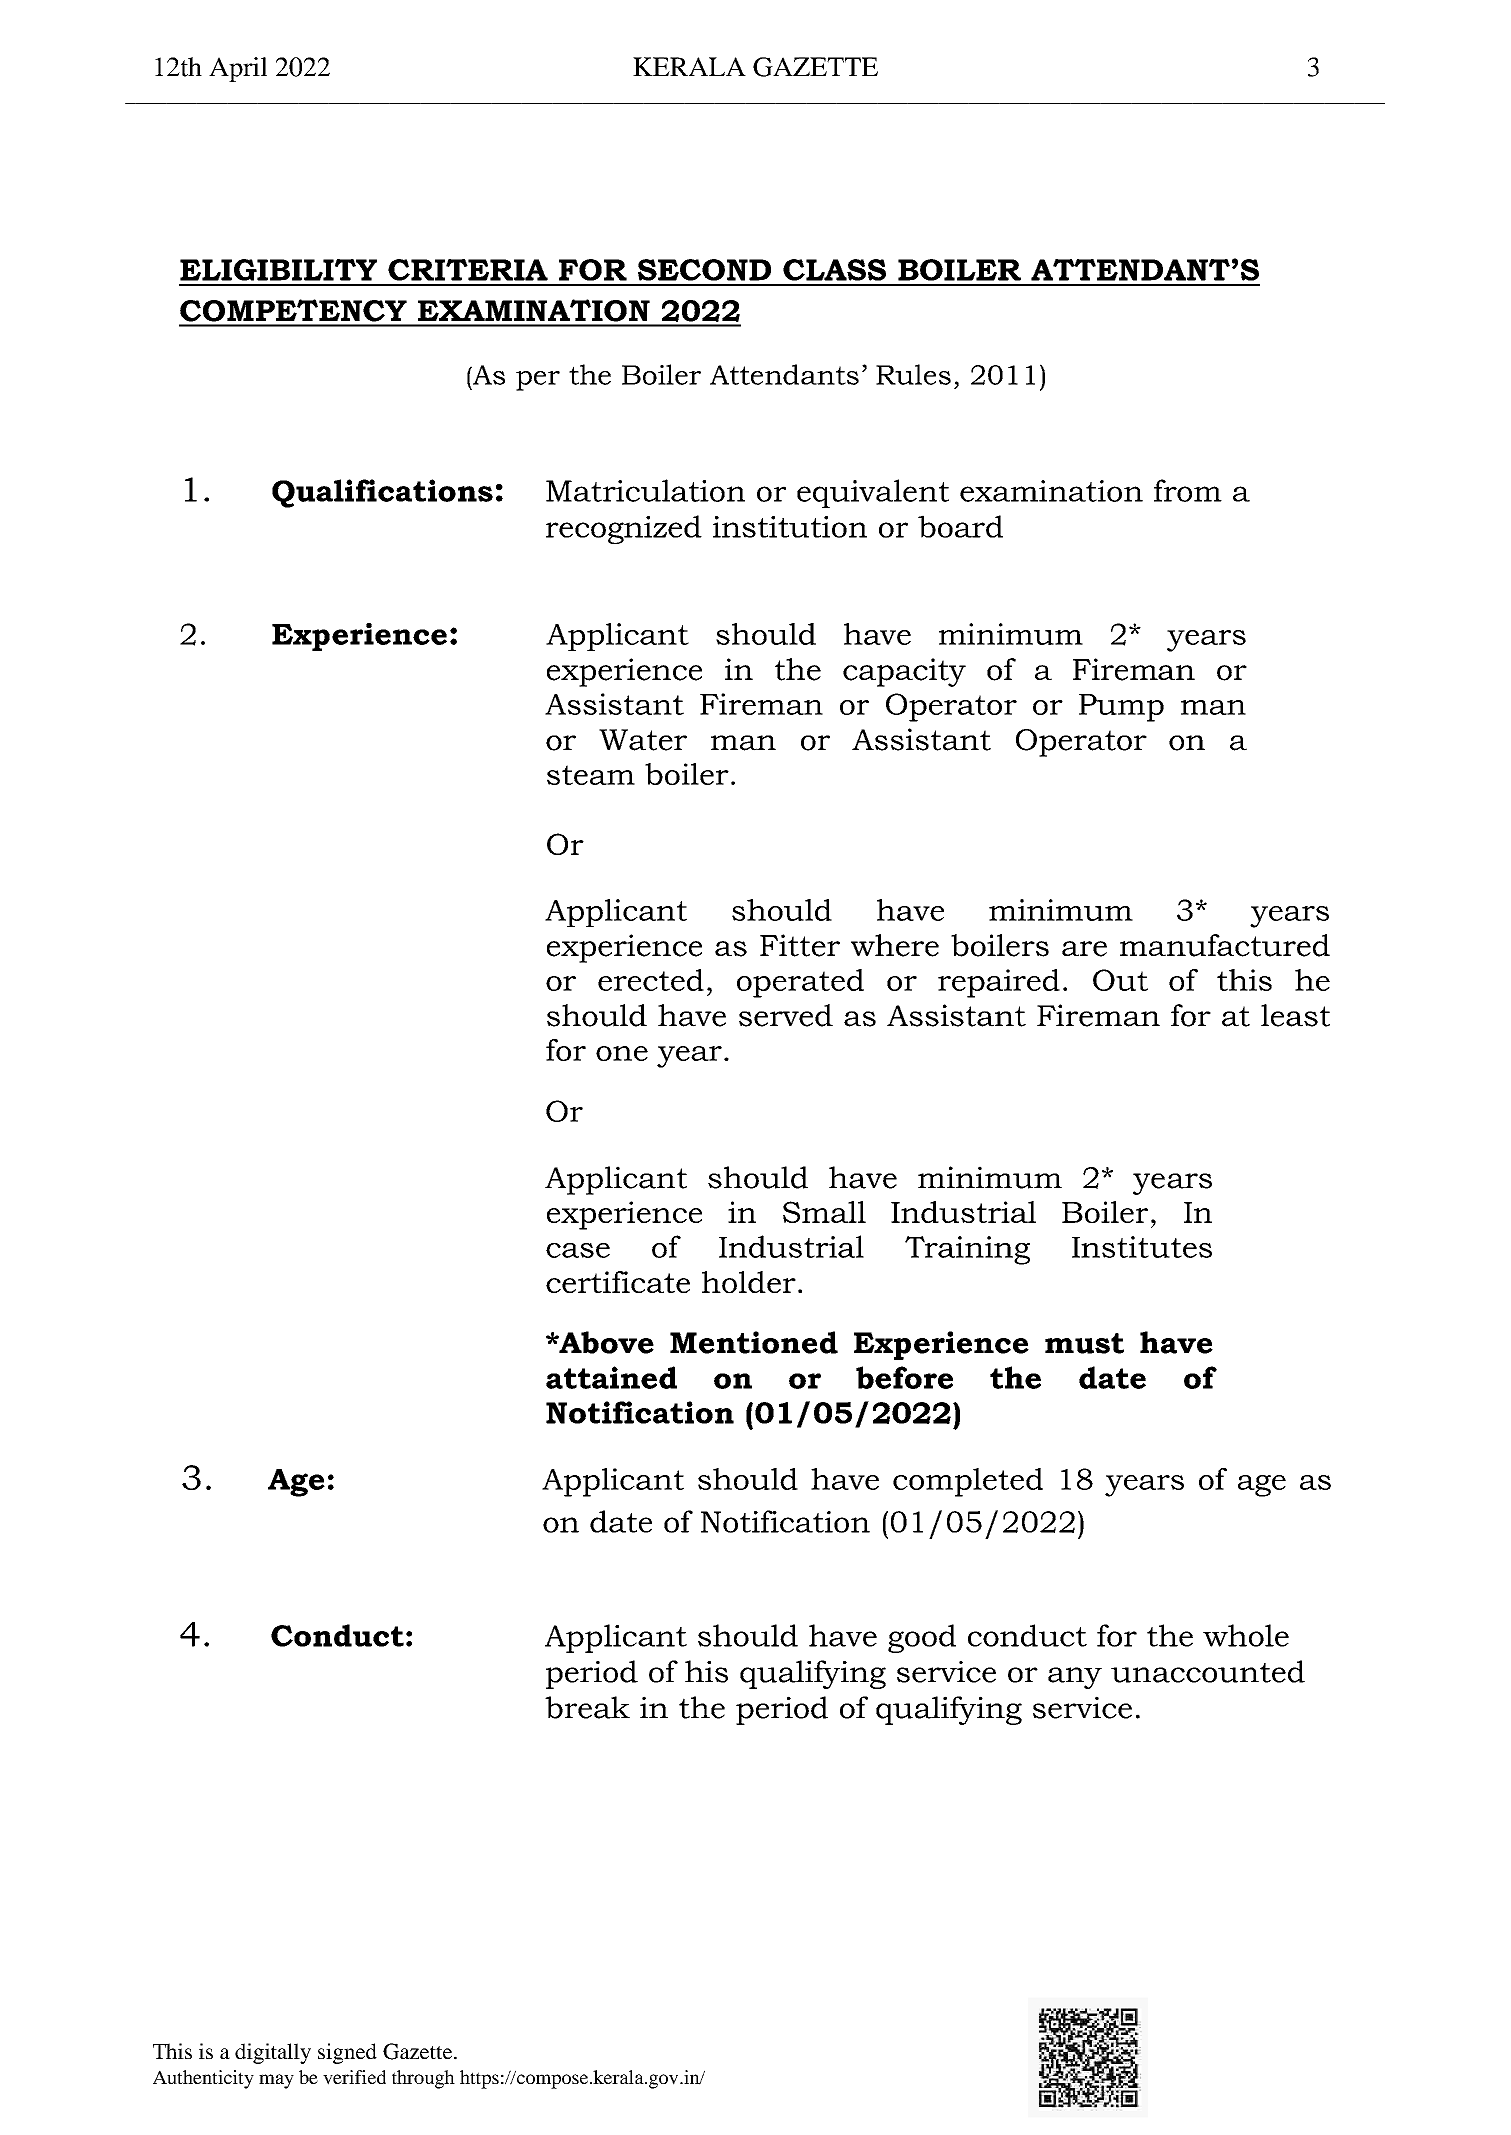 Image resolution: width=1511 pixels, height=2135 pixels. I want to click on CLASS, so click(834, 270).
